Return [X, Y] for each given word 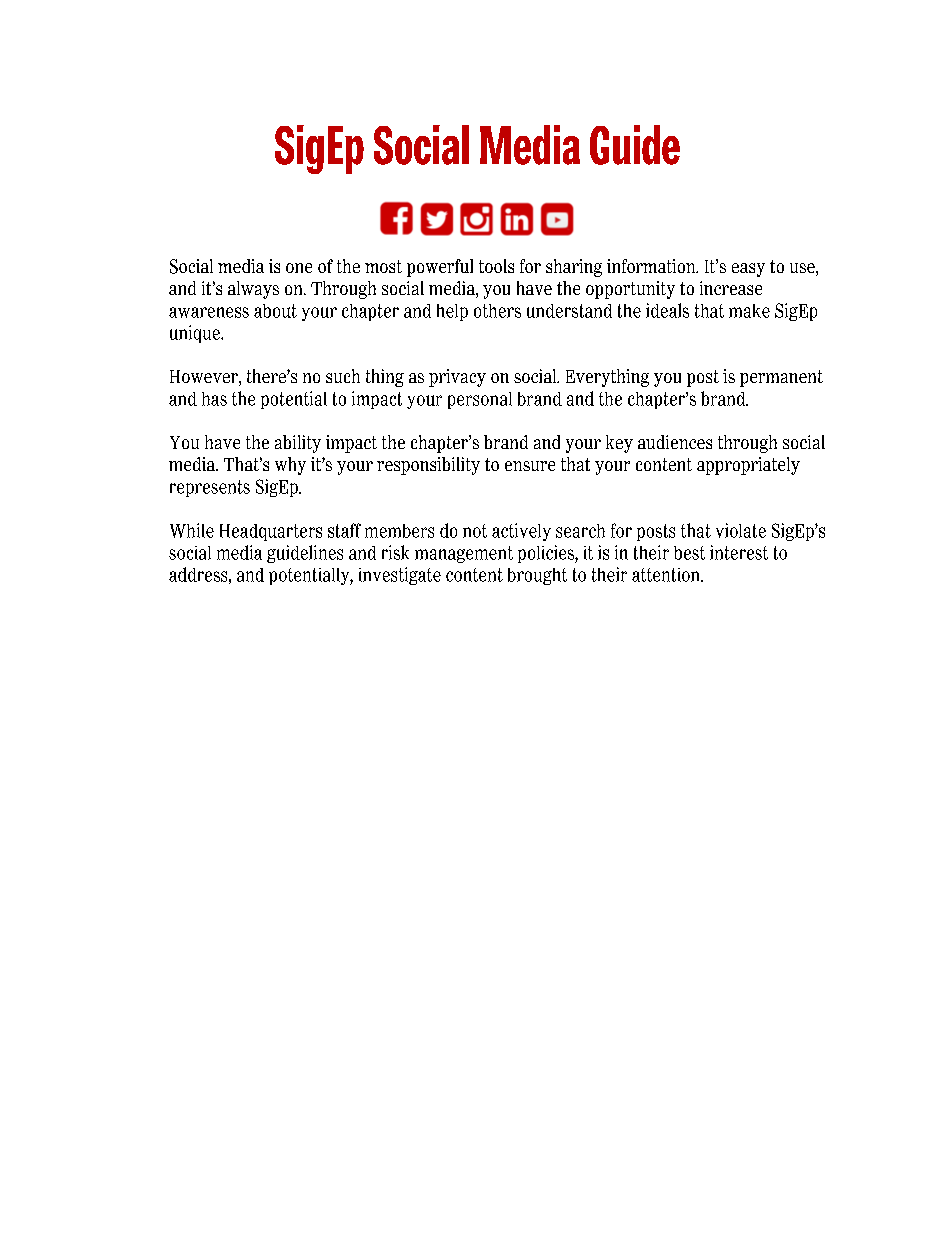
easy [748, 270]
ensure [530, 466]
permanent [781, 378]
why [290, 466]
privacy [457, 378]
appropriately [748, 466]
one [299, 268]
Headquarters [271, 532]
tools [496, 266]
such [343, 376]
